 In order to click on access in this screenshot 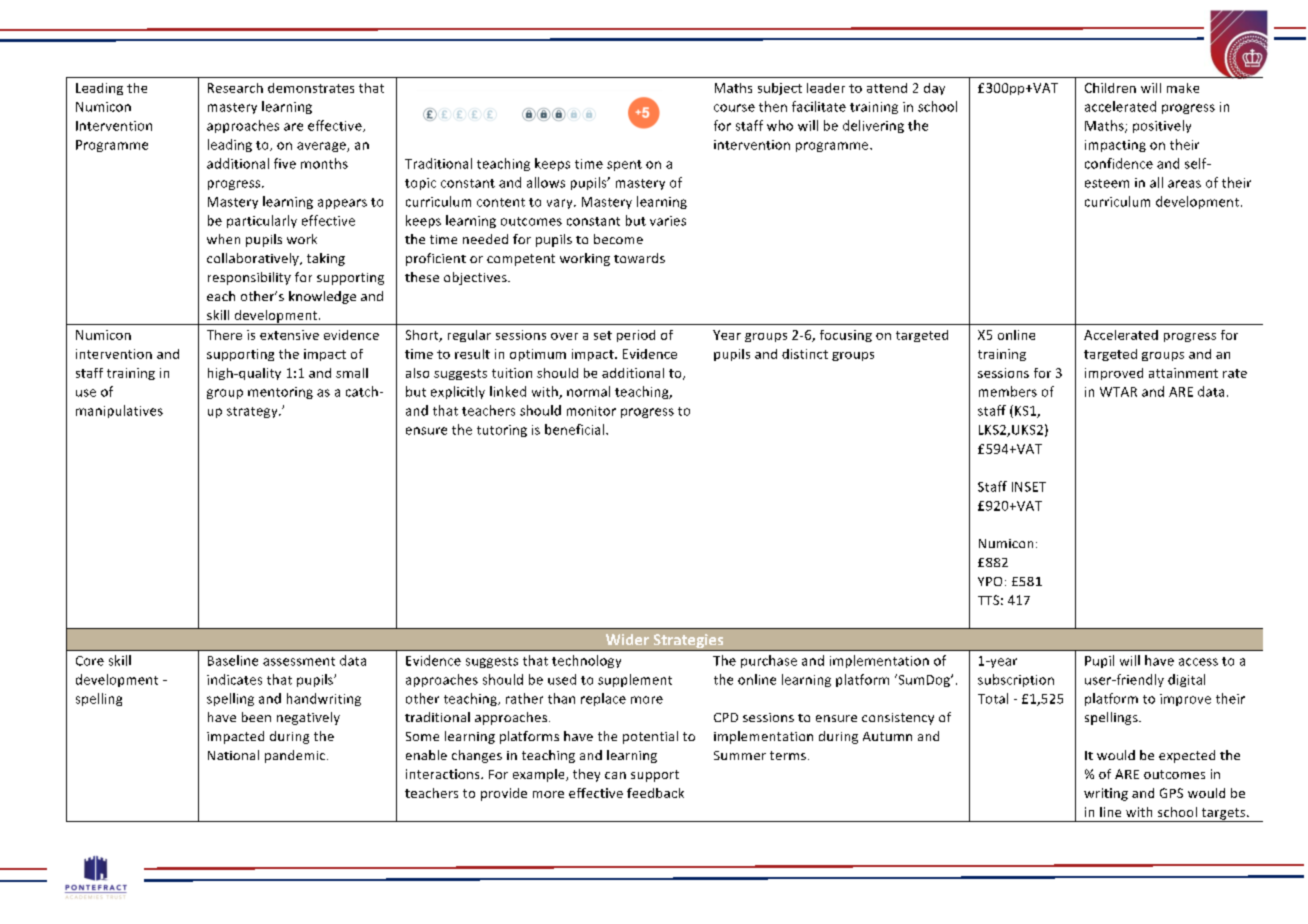, I will do `click(1198, 662)`.
